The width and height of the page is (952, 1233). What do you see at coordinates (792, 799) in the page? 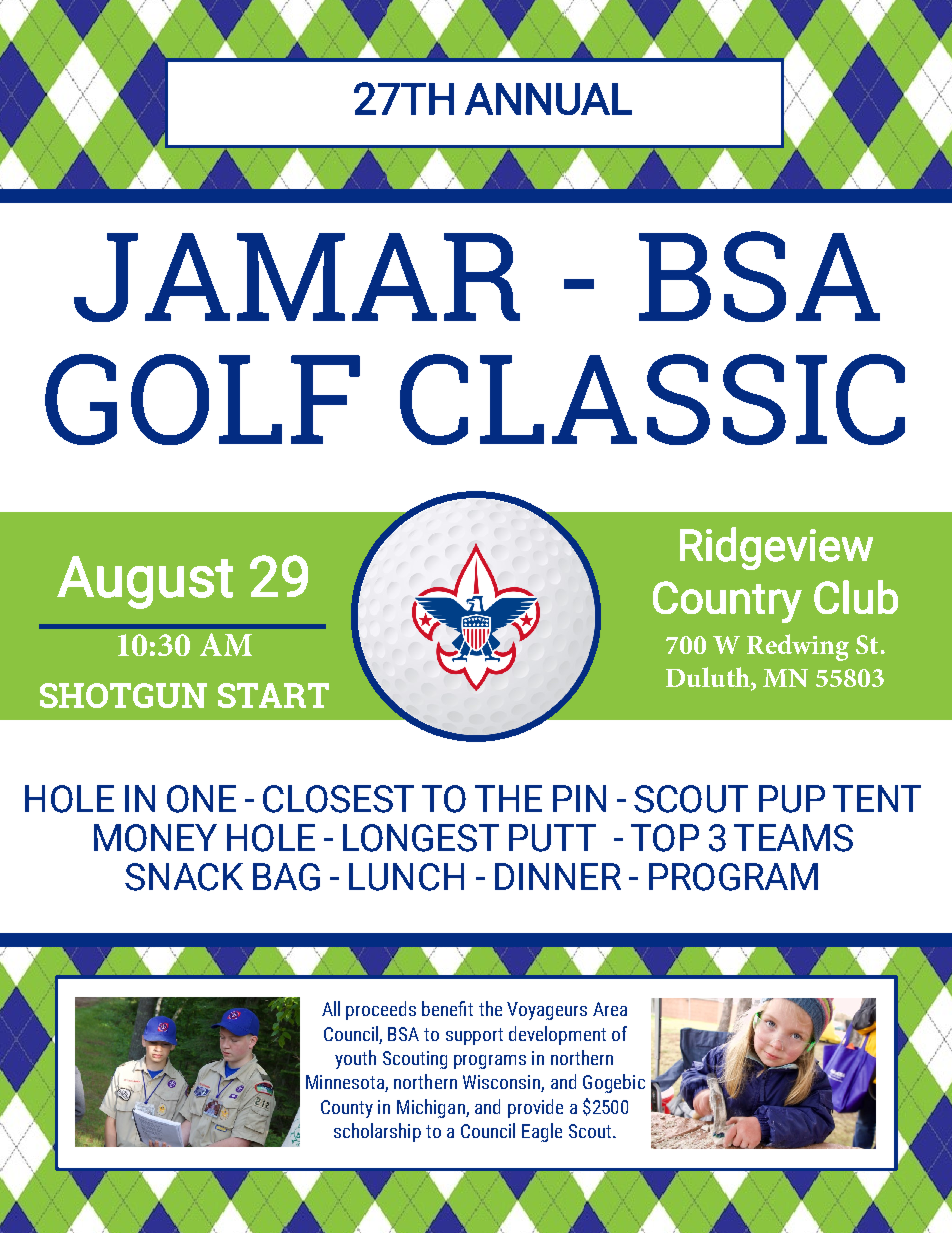
I see `PUP` at bounding box center [792, 799].
